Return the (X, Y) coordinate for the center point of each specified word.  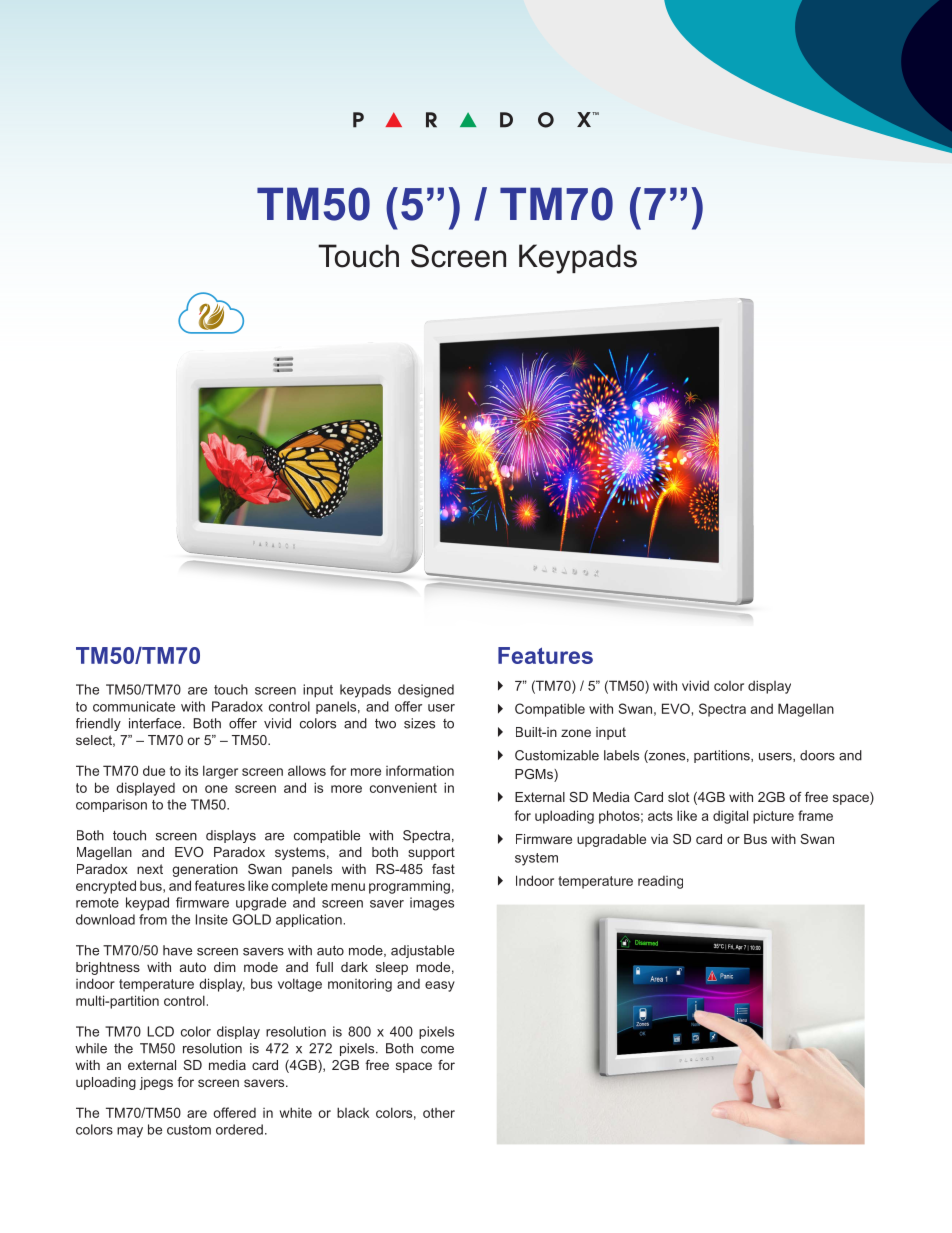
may (130, 1132)
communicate (134, 706)
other (439, 1113)
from (153, 919)
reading (660, 882)
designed (426, 691)
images (432, 904)
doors (817, 755)
